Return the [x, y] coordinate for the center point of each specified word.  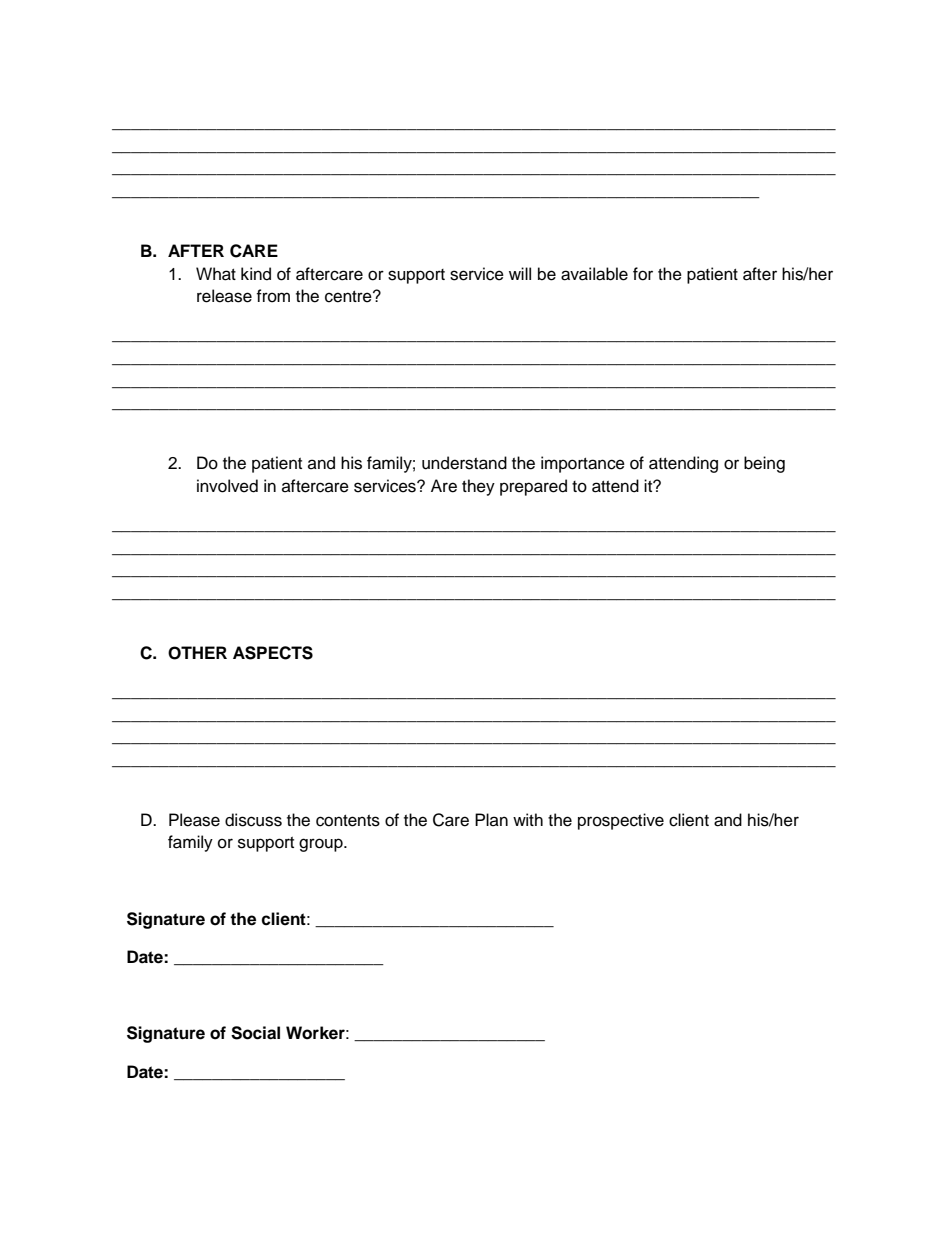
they [478, 487]
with [528, 819]
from [273, 296]
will [520, 273]
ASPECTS [273, 653]
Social [255, 1033]
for [643, 274]
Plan [491, 820]
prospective [621, 821]
